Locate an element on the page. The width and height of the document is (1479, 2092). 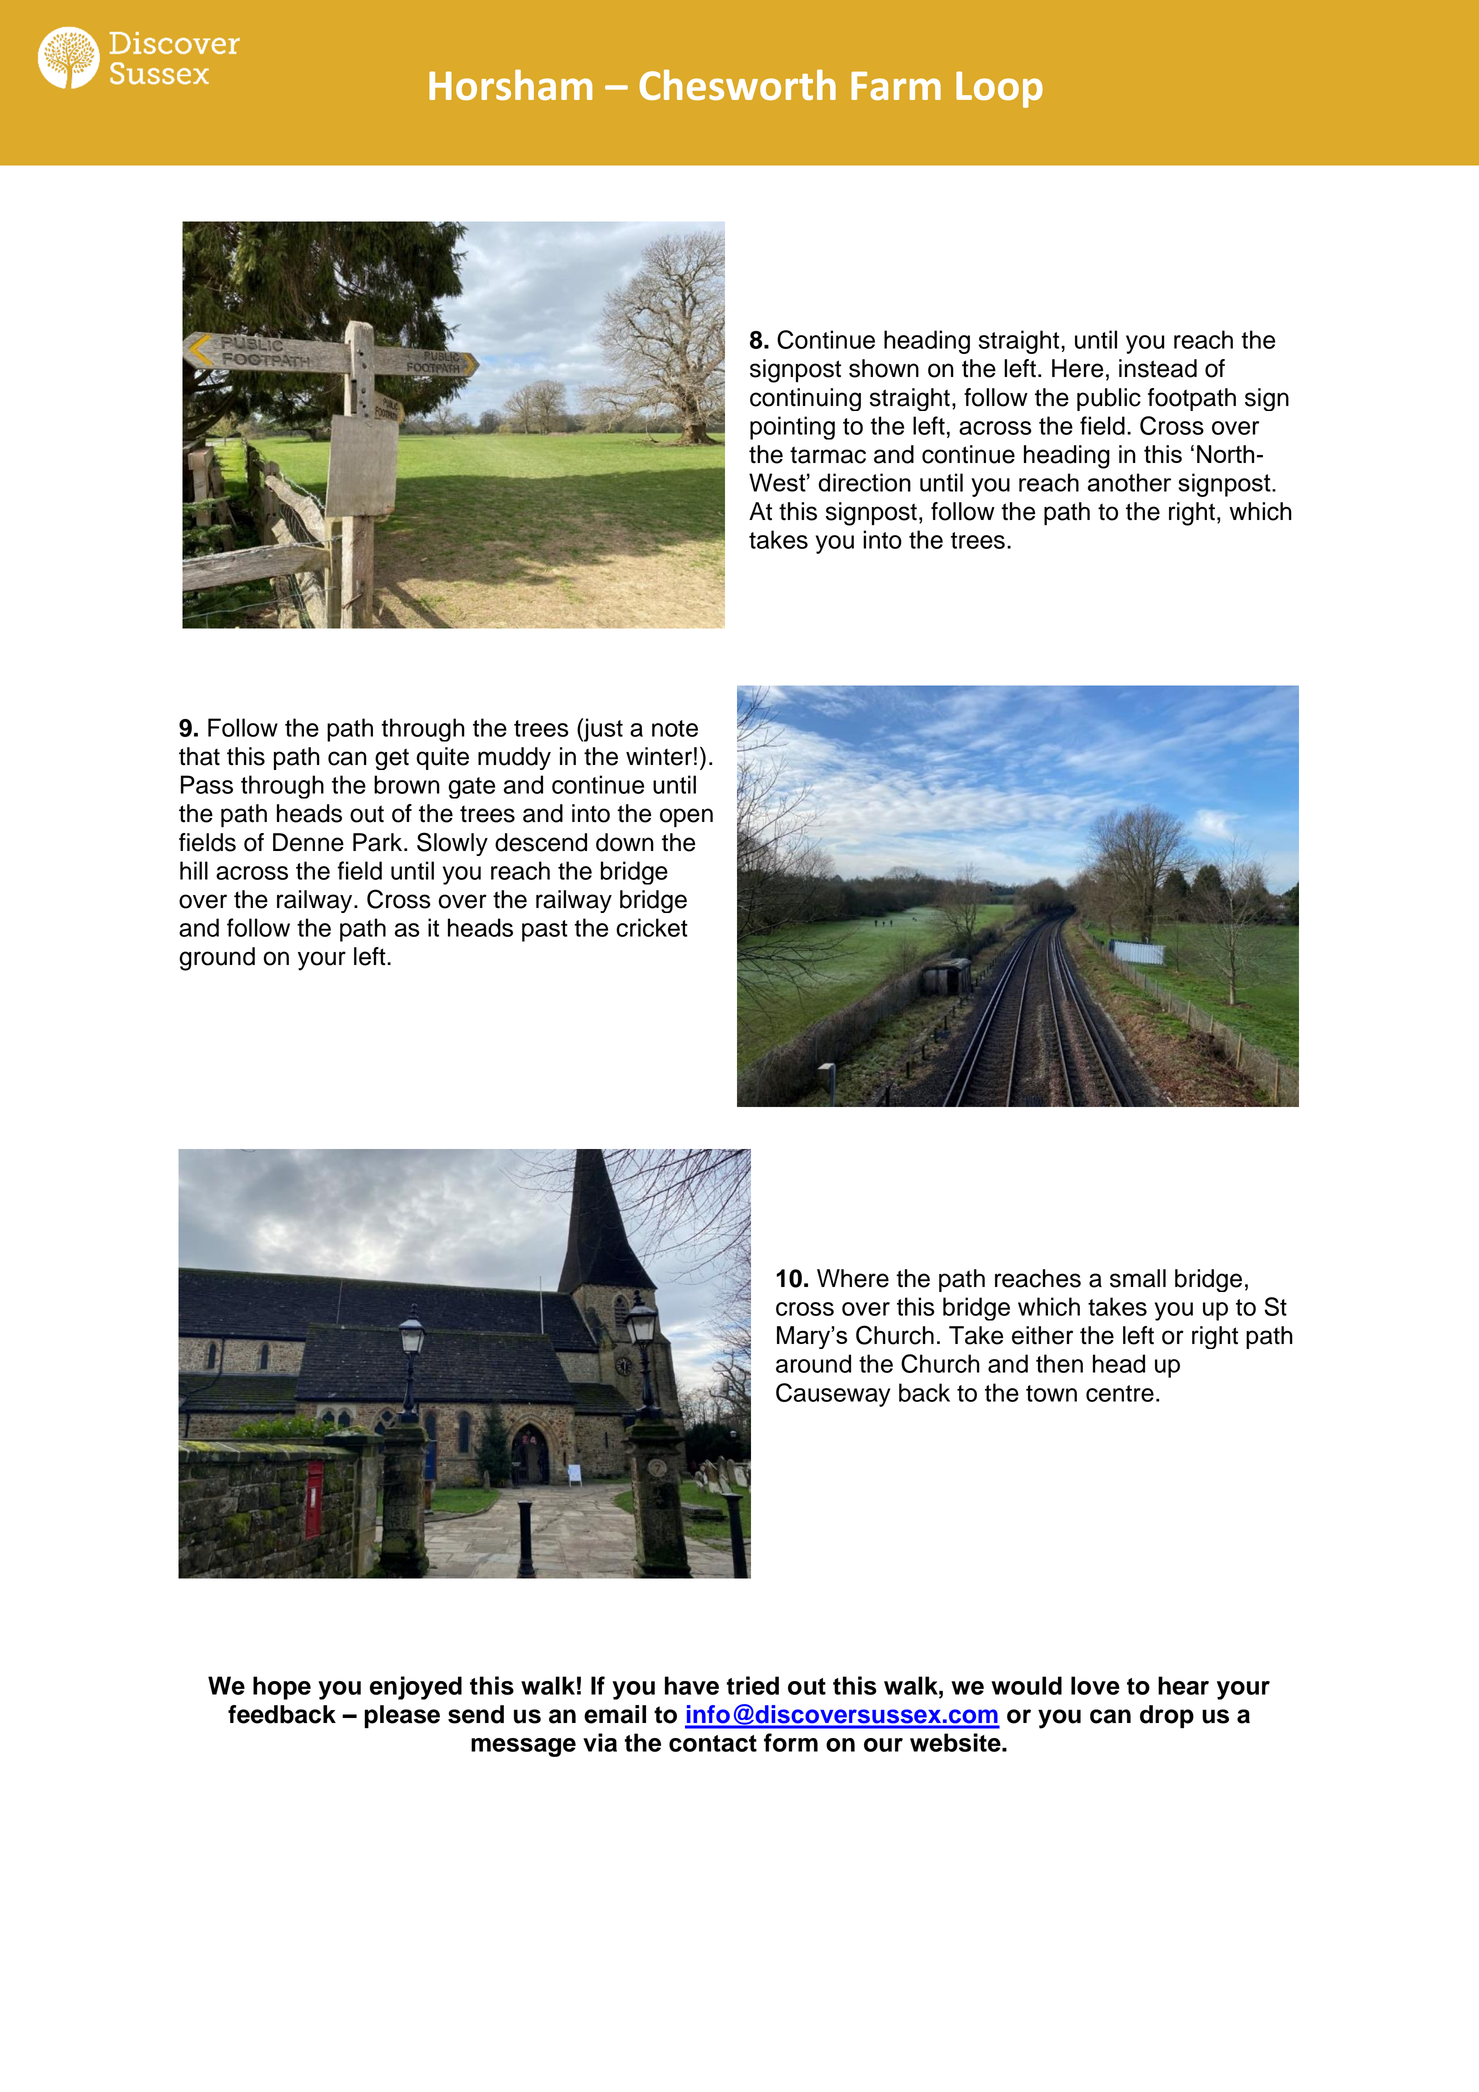
ground is located at coordinates (217, 959).
